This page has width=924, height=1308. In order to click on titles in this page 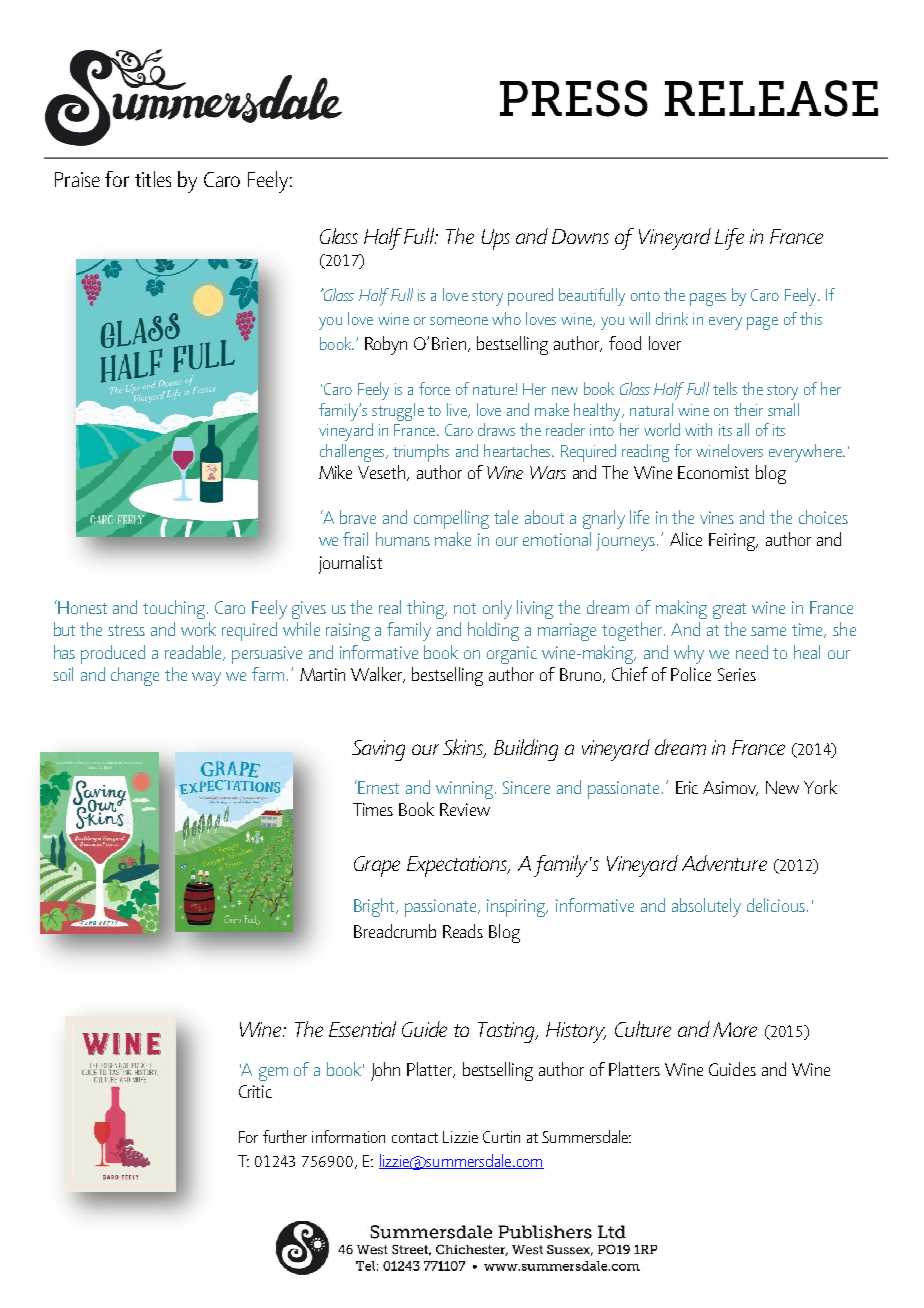, I will do `click(153, 179)`.
